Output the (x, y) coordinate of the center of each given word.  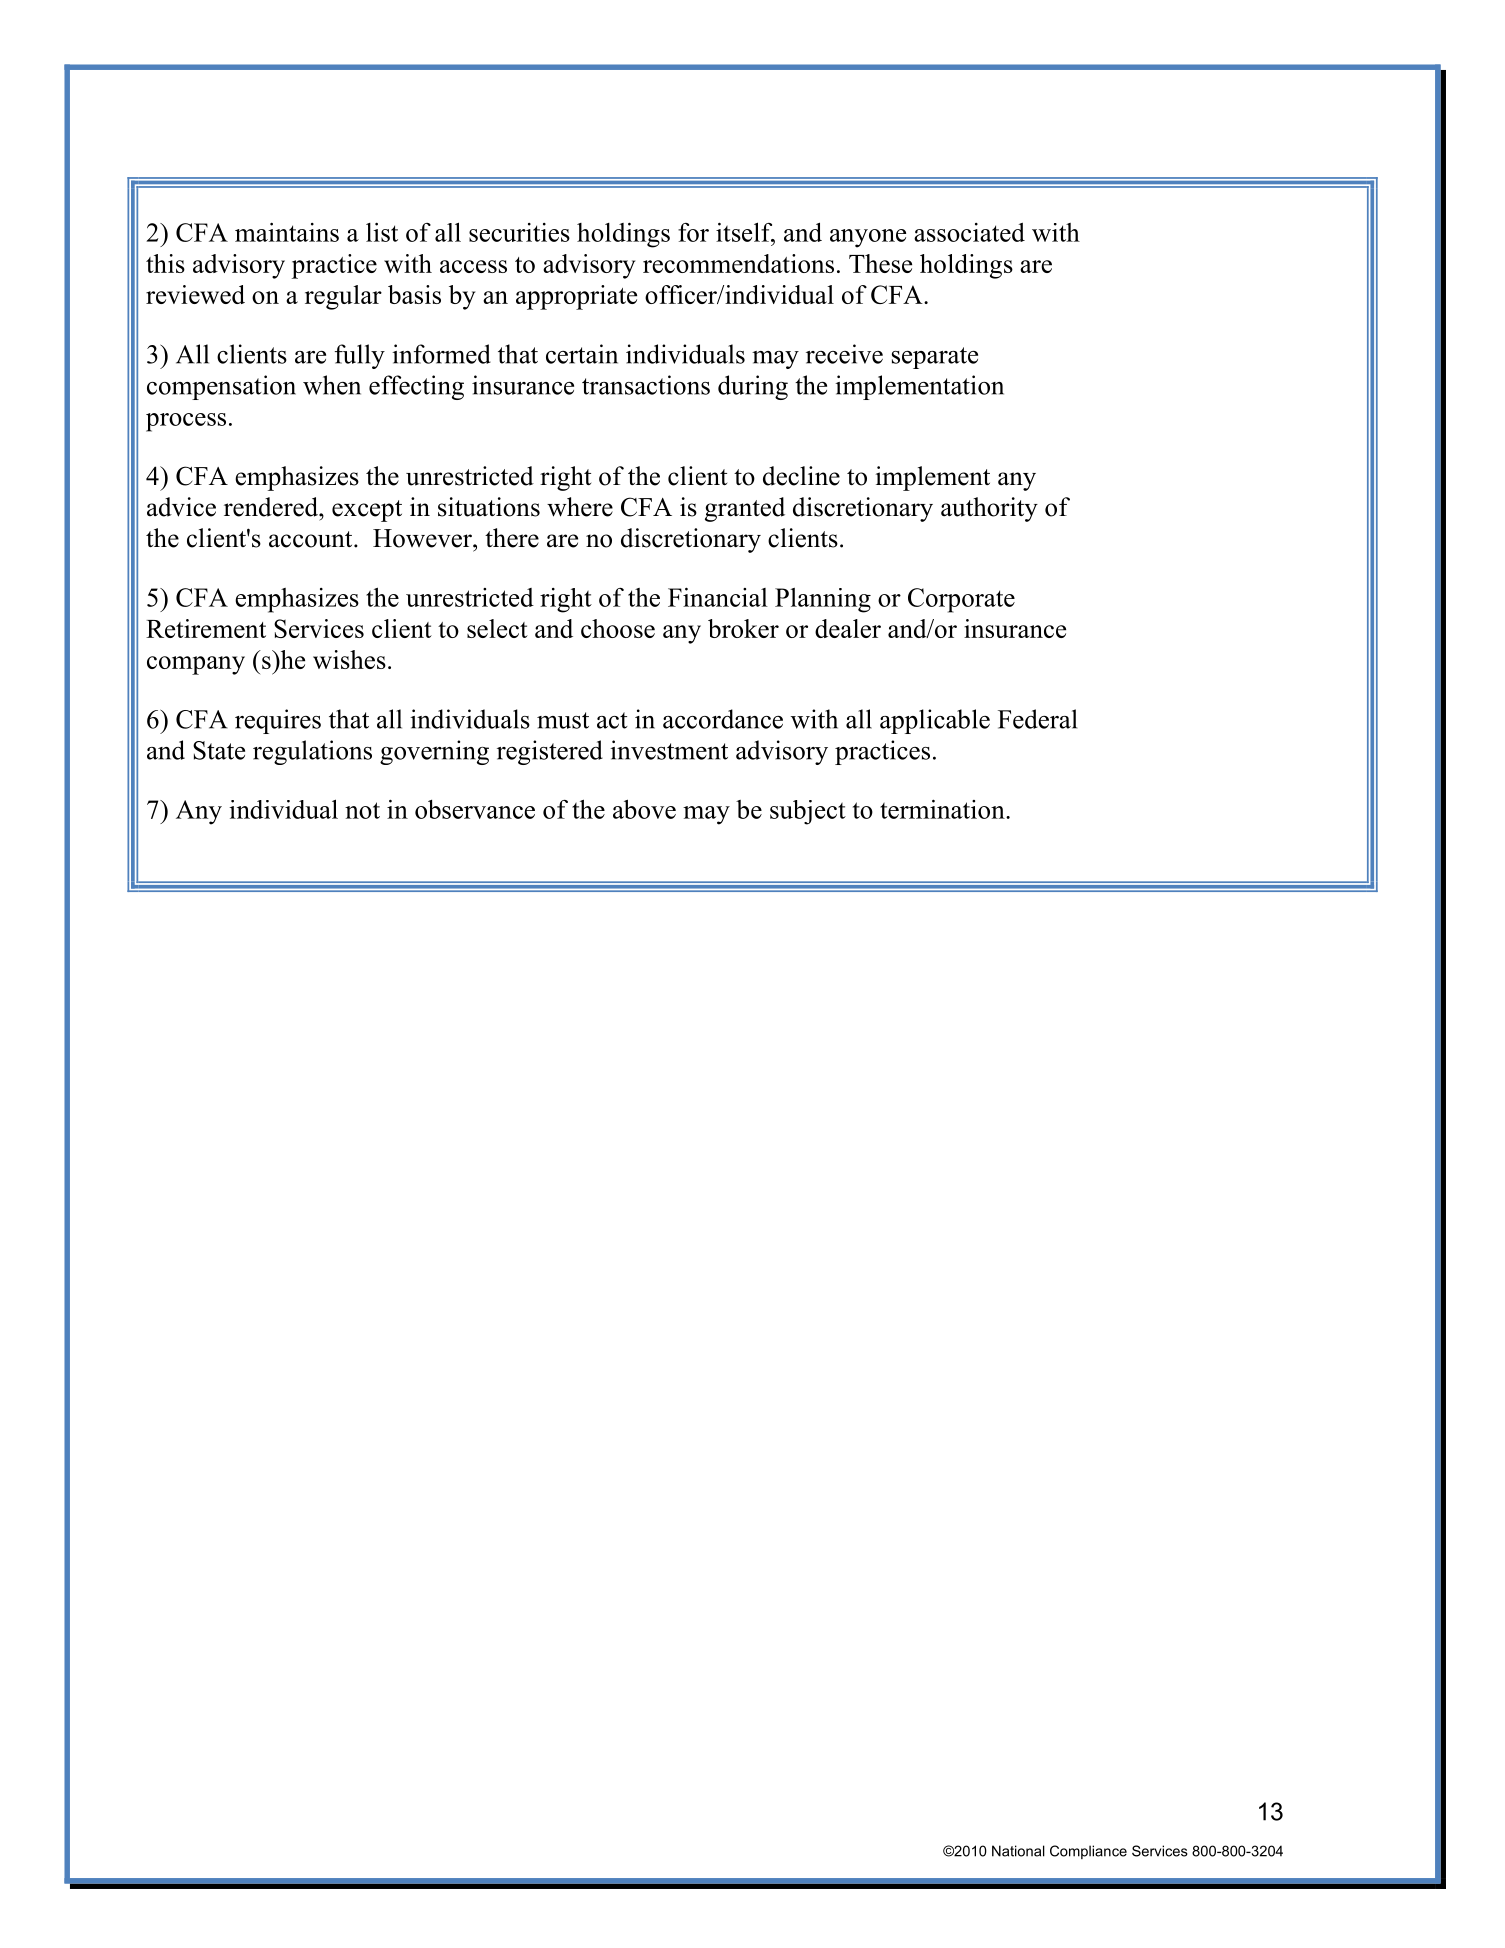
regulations (312, 752)
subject (808, 812)
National (1018, 1851)
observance (475, 809)
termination (943, 809)
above (644, 809)
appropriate (576, 297)
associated (969, 232)
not (362, 810)
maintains (287, 232)
